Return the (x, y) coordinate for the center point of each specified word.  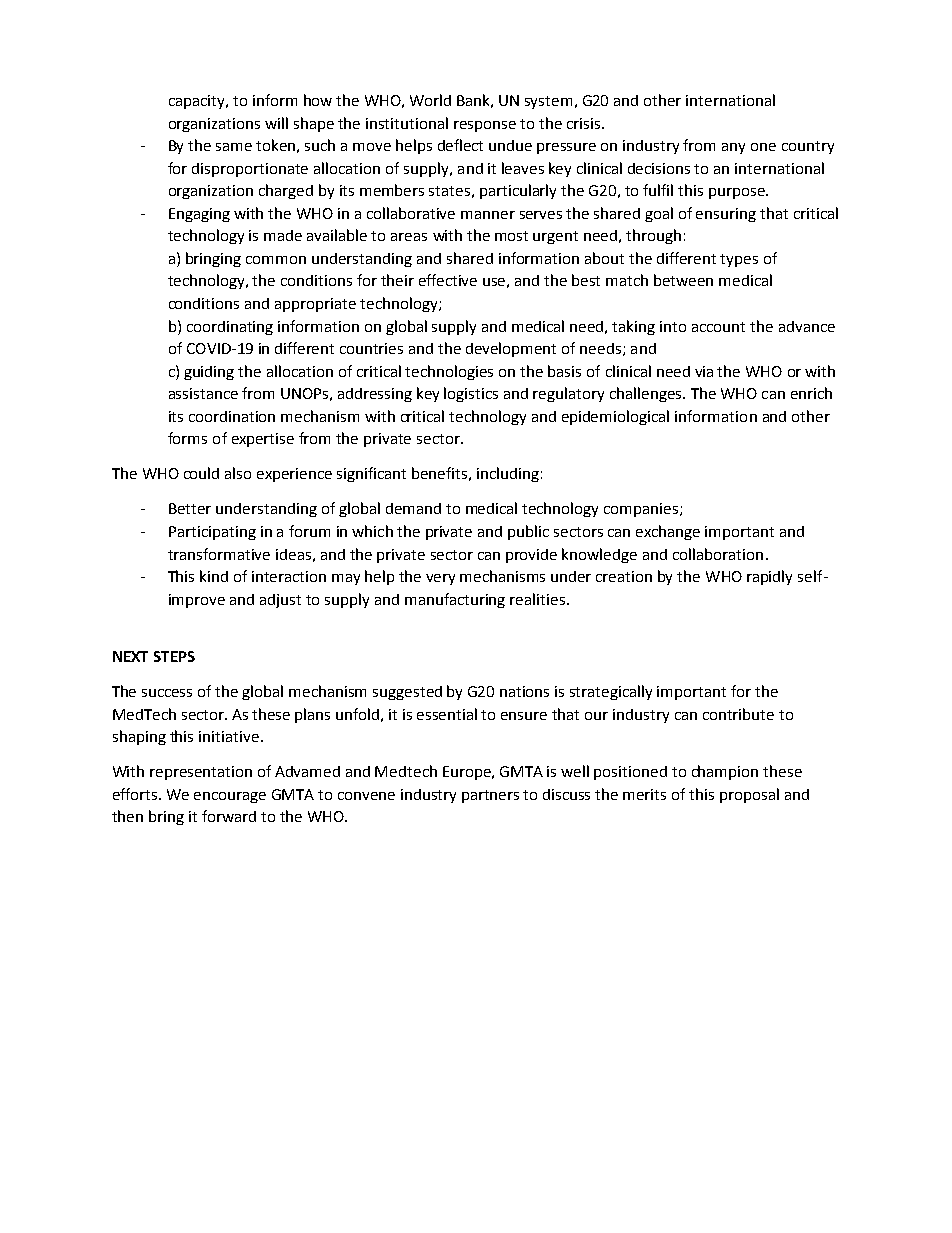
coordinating (230, 328)
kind (214, 576)
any (733, 148)
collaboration (718, 554)
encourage (230, 797)
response (485, 126)
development (511, 349)
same (234, 147)
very (440, 579)
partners (490, 796)
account (718, 327)
